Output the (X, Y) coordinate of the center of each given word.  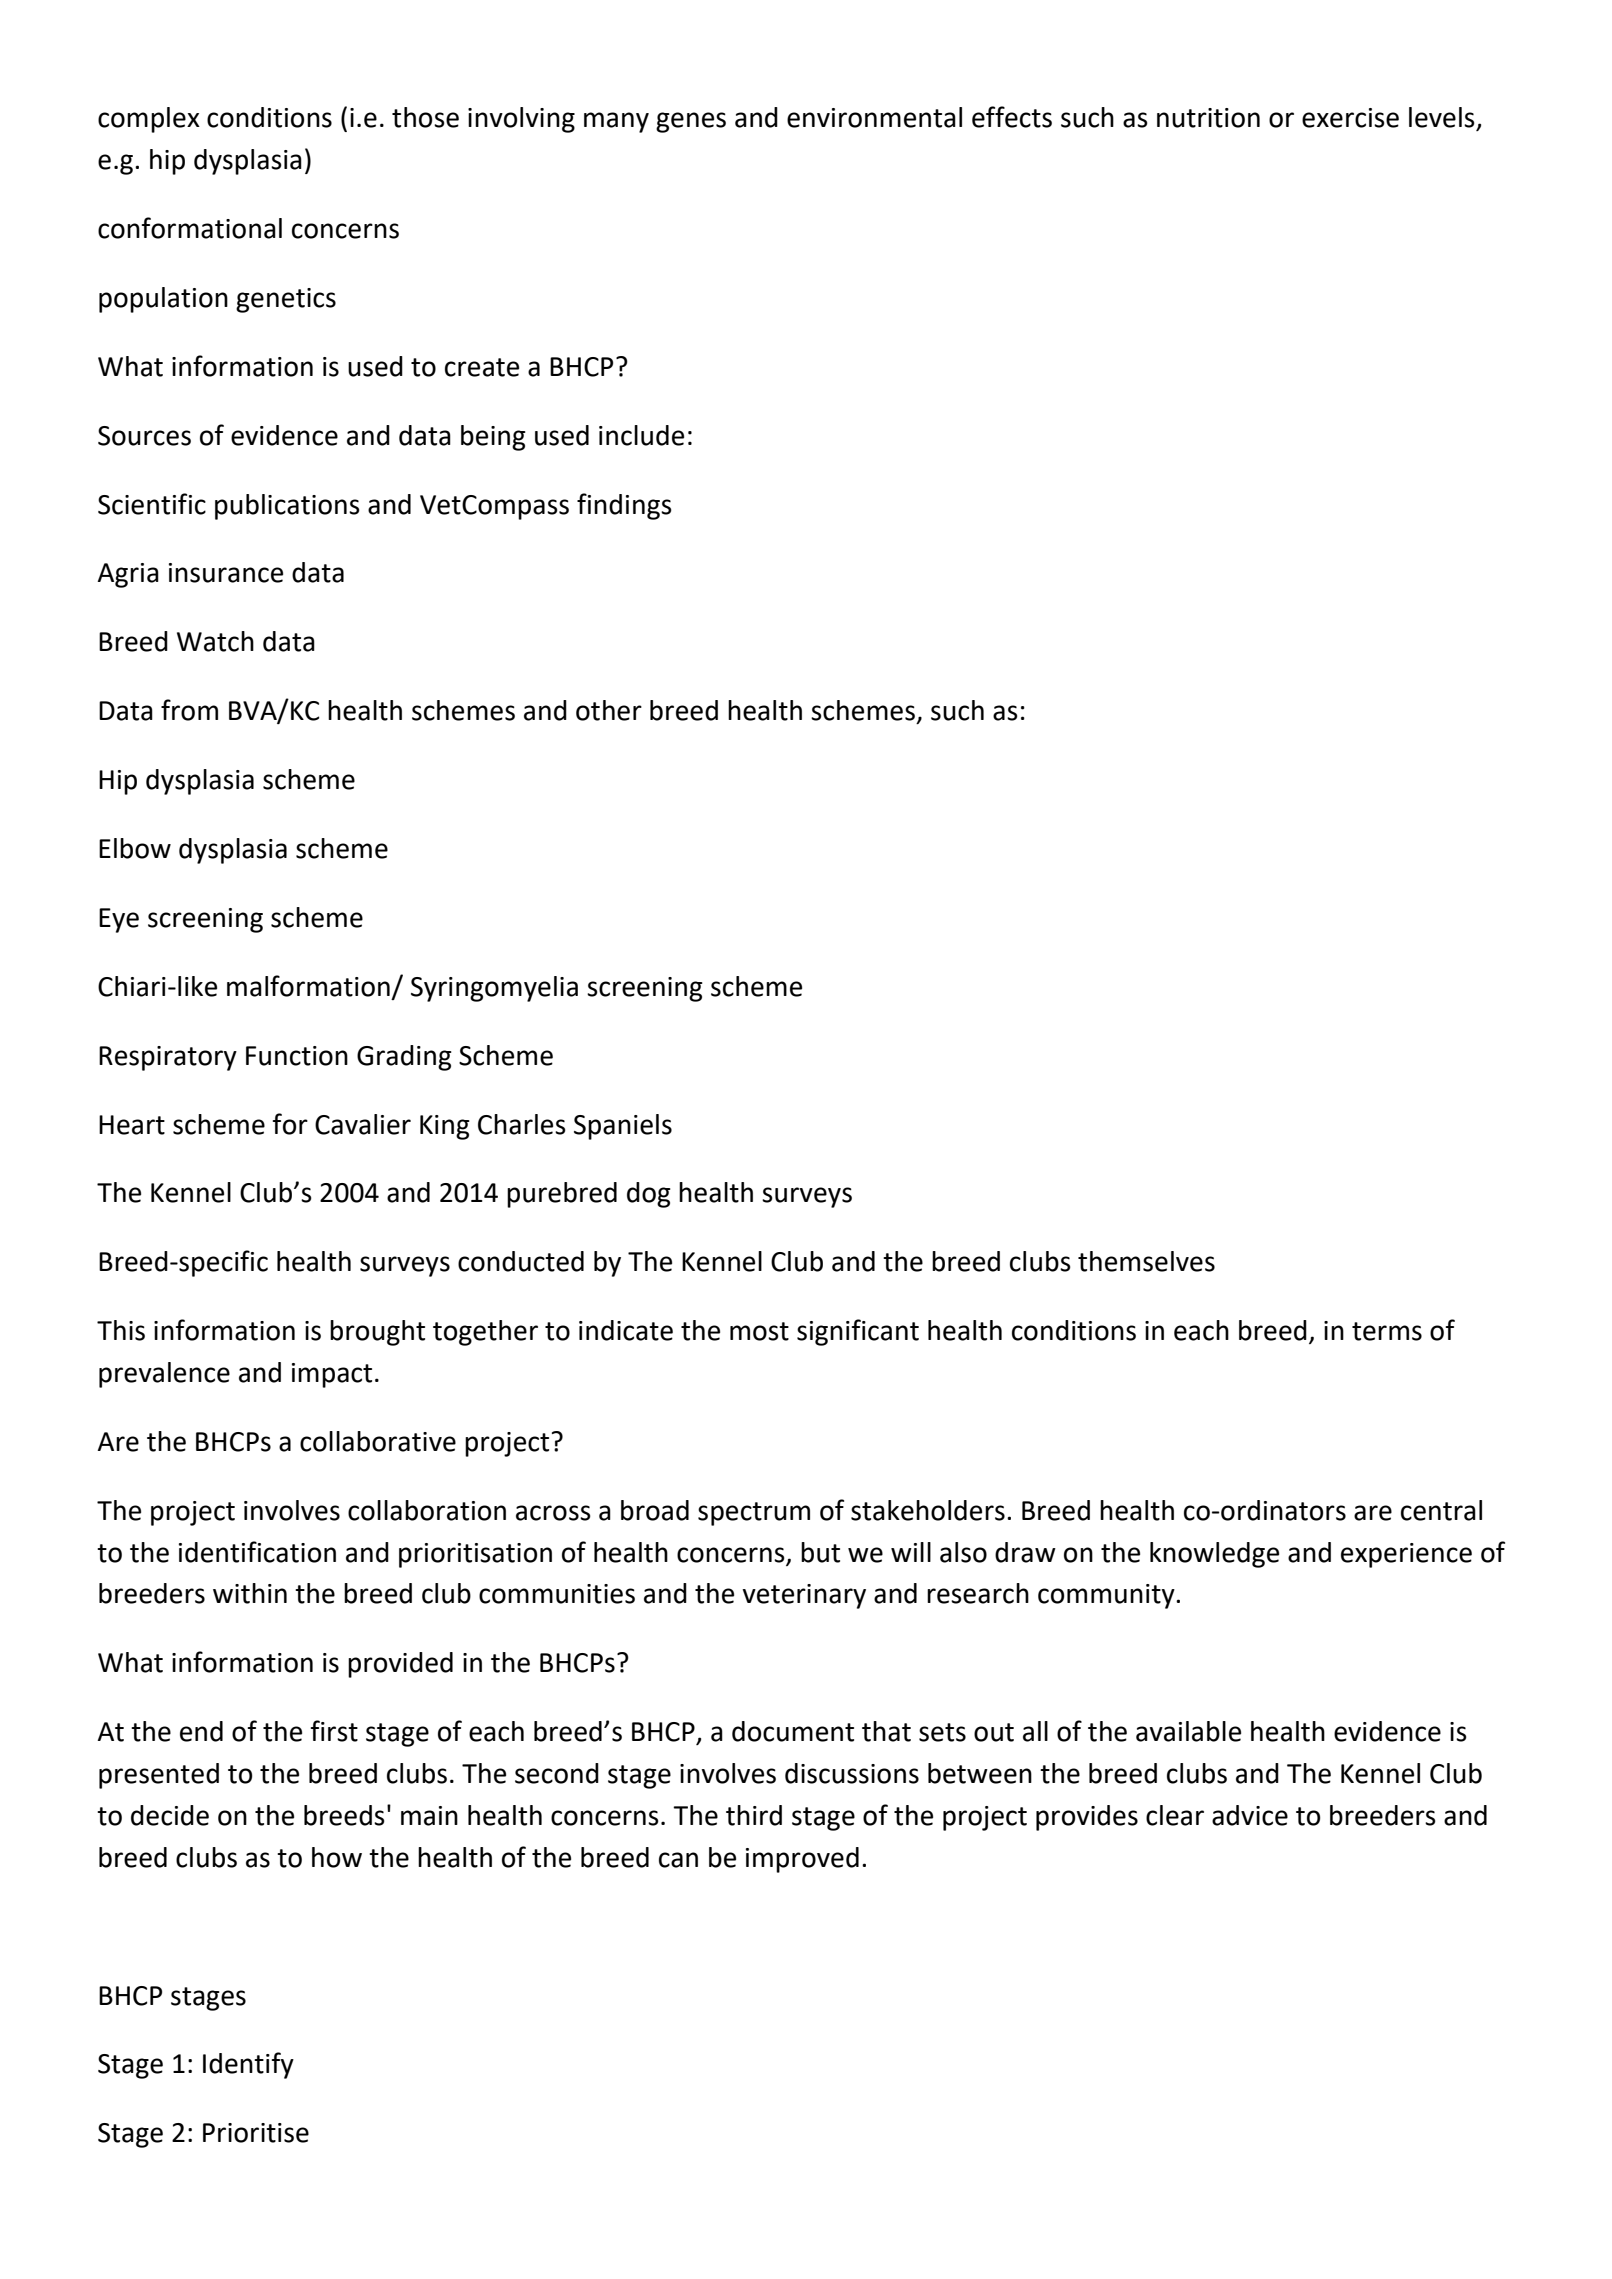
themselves (1146, 1261)
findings (624, 506)
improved (802, 1860)
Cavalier (363, 1124)
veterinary (804, 1596)
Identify (248, 2065)
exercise (1350, 118)
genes (691, 122)
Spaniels (623, 1127)
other (609, 710)
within (250, 1593)
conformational (190, 228)
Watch (215, 641)
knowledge (1214, 1555)
